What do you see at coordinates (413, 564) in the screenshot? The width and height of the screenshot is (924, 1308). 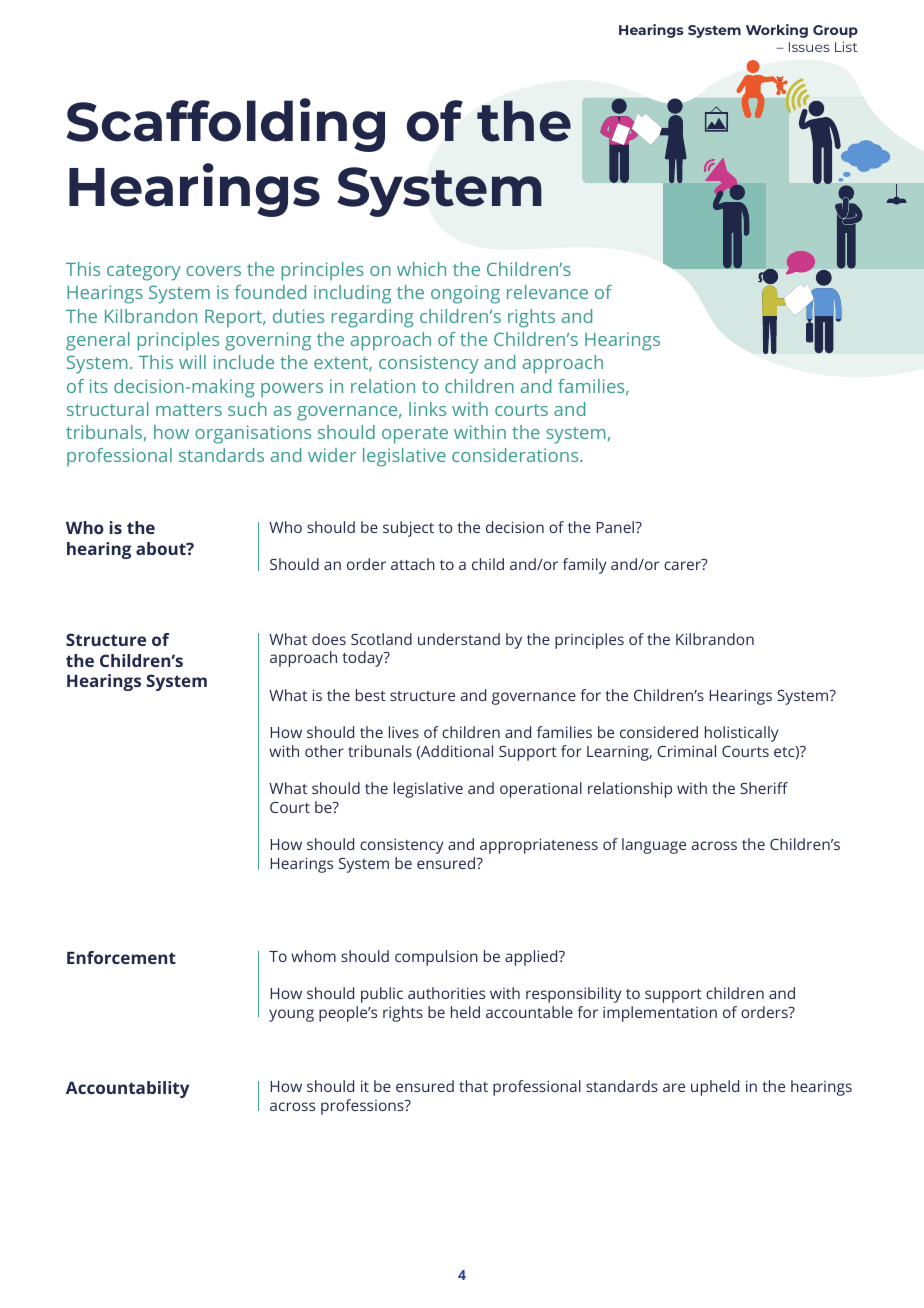 I see `attach` at bounding box center [413, 564].
